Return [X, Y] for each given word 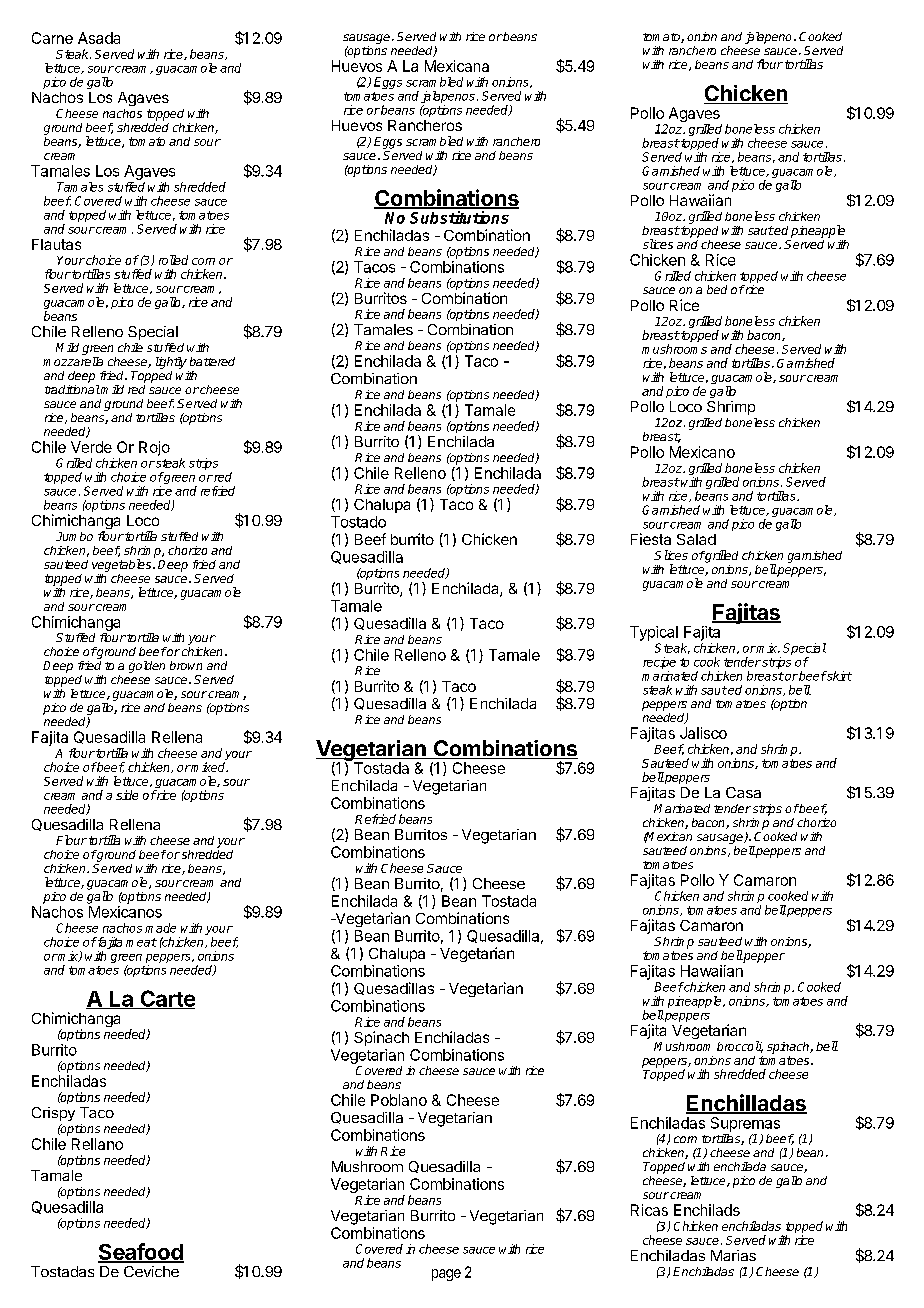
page [446, 1275]
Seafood [141, 1253]
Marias [733, 1255]
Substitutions [459, 217]
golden [147, 667]
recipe [659, 663]
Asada [99, 38]
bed [717, 289]
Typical [654, 633]
